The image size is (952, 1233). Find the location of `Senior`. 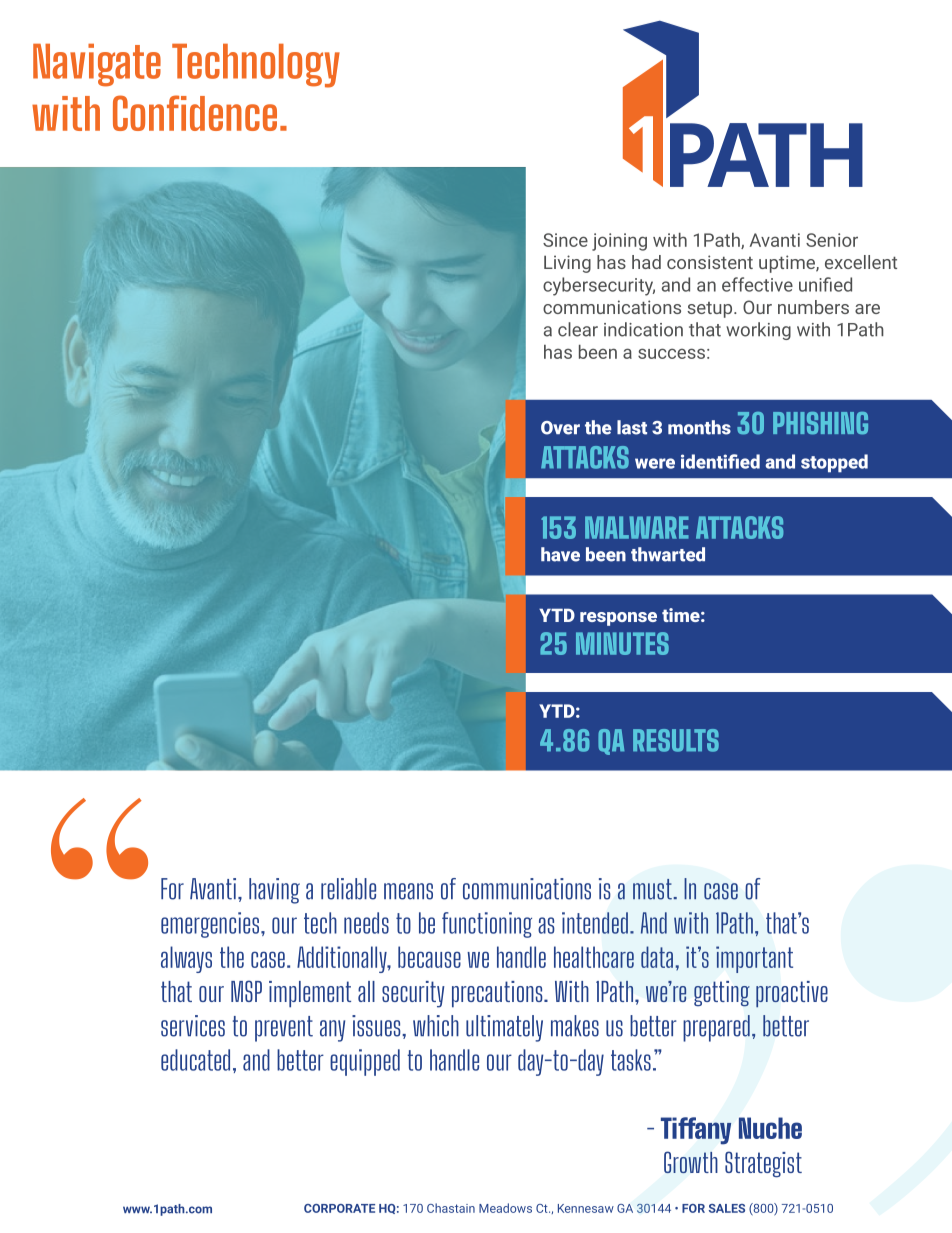

Senior is located at coordinates (832, 240).
